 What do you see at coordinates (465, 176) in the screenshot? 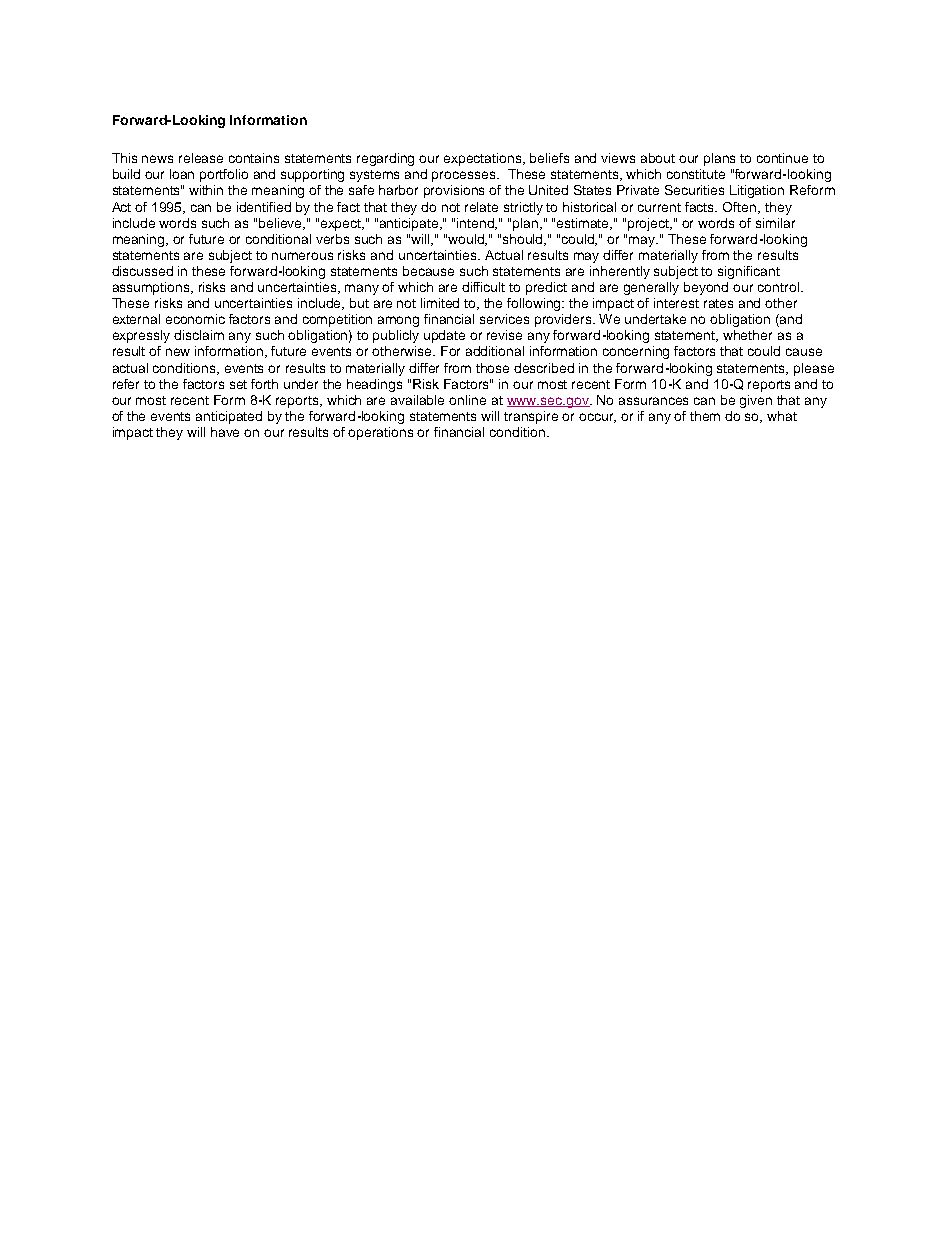
I see `processes` at bounding box center [465, 176].
